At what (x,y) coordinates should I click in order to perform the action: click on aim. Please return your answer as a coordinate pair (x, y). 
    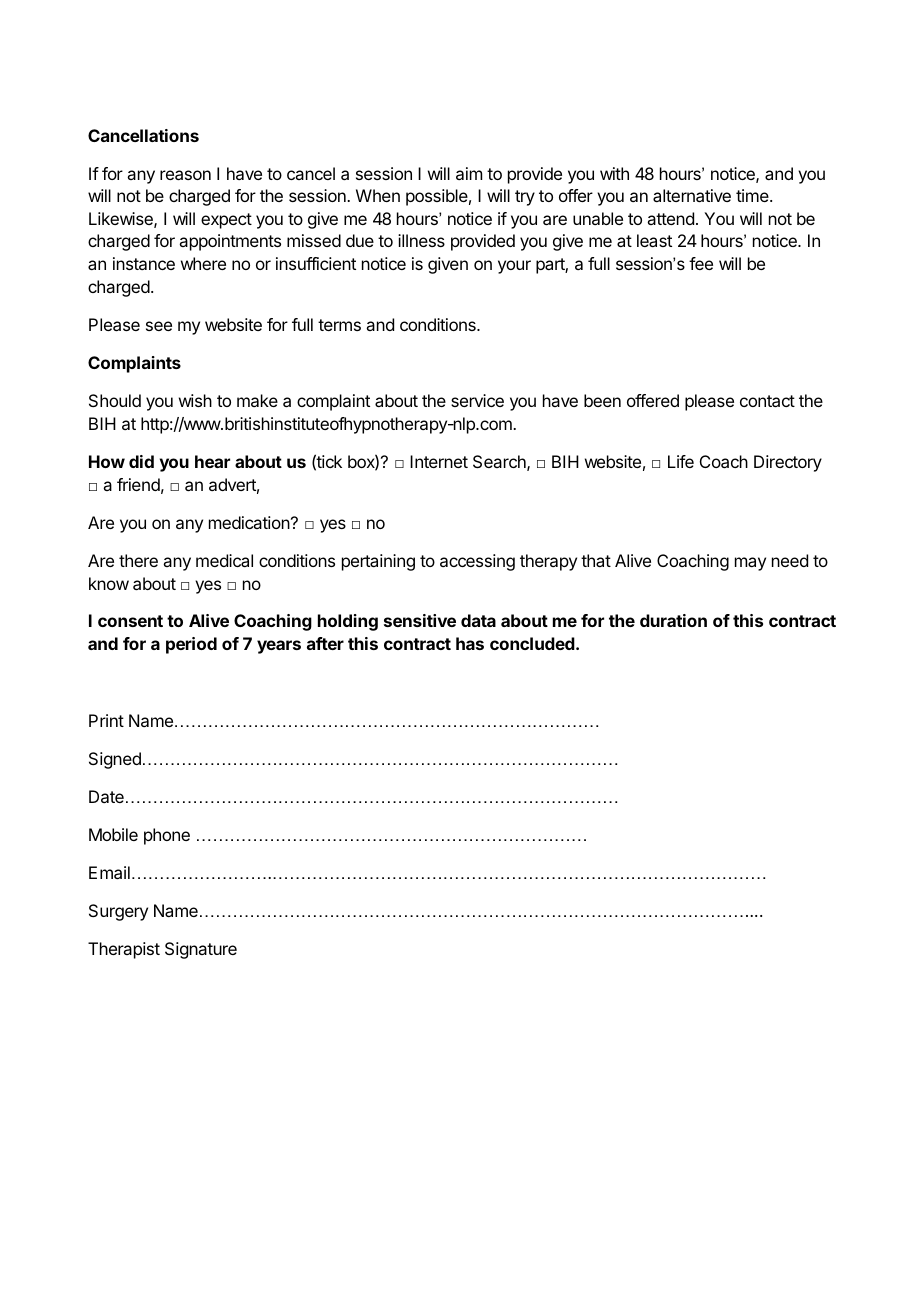
    Looking at the image, I should click on (469, 173).
